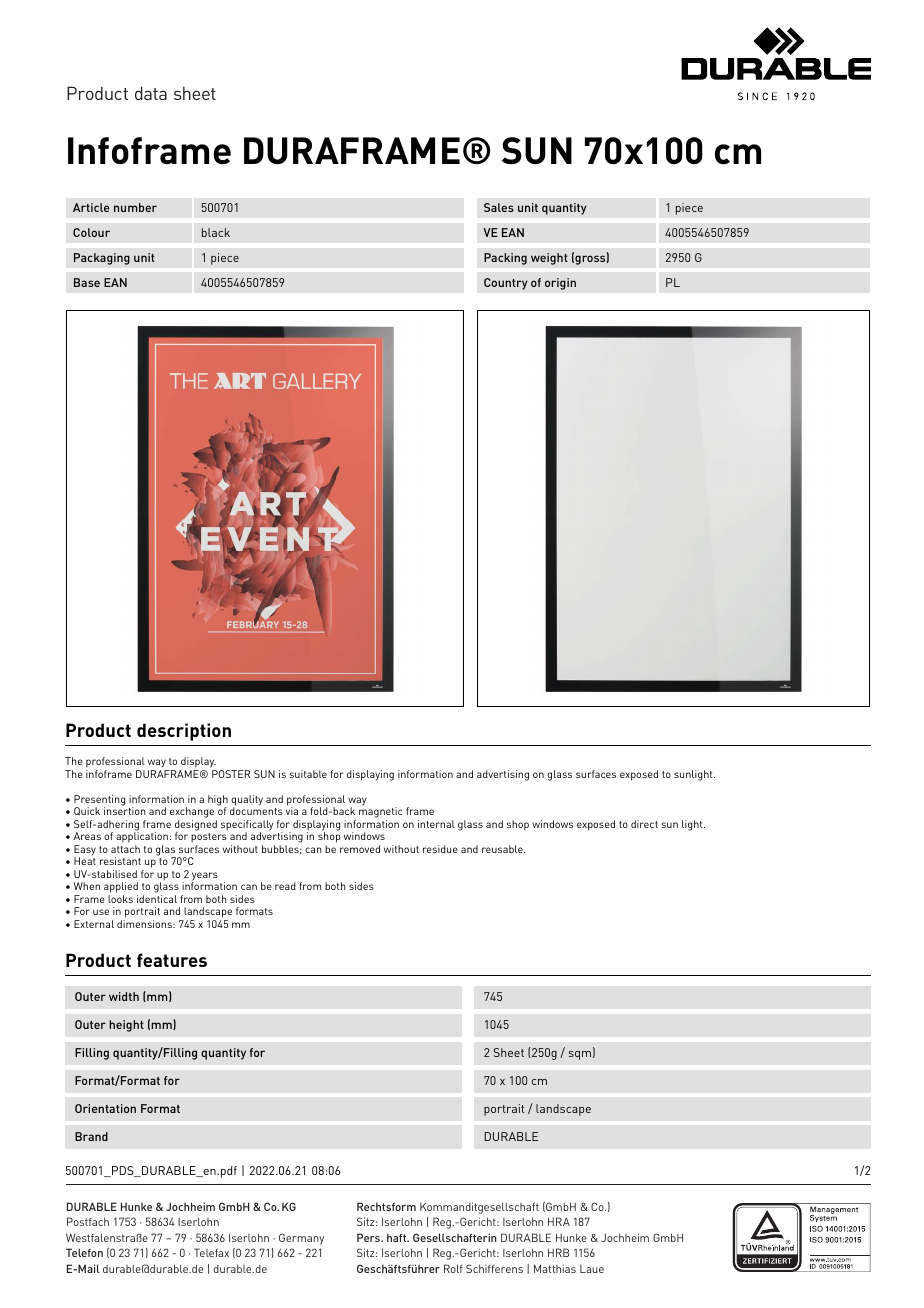 This screenshot has height=1308, width=924. What do you see at coordinates (308, 774) in the screenshot?
I see `suitable` at bounding box center [308, 774].
